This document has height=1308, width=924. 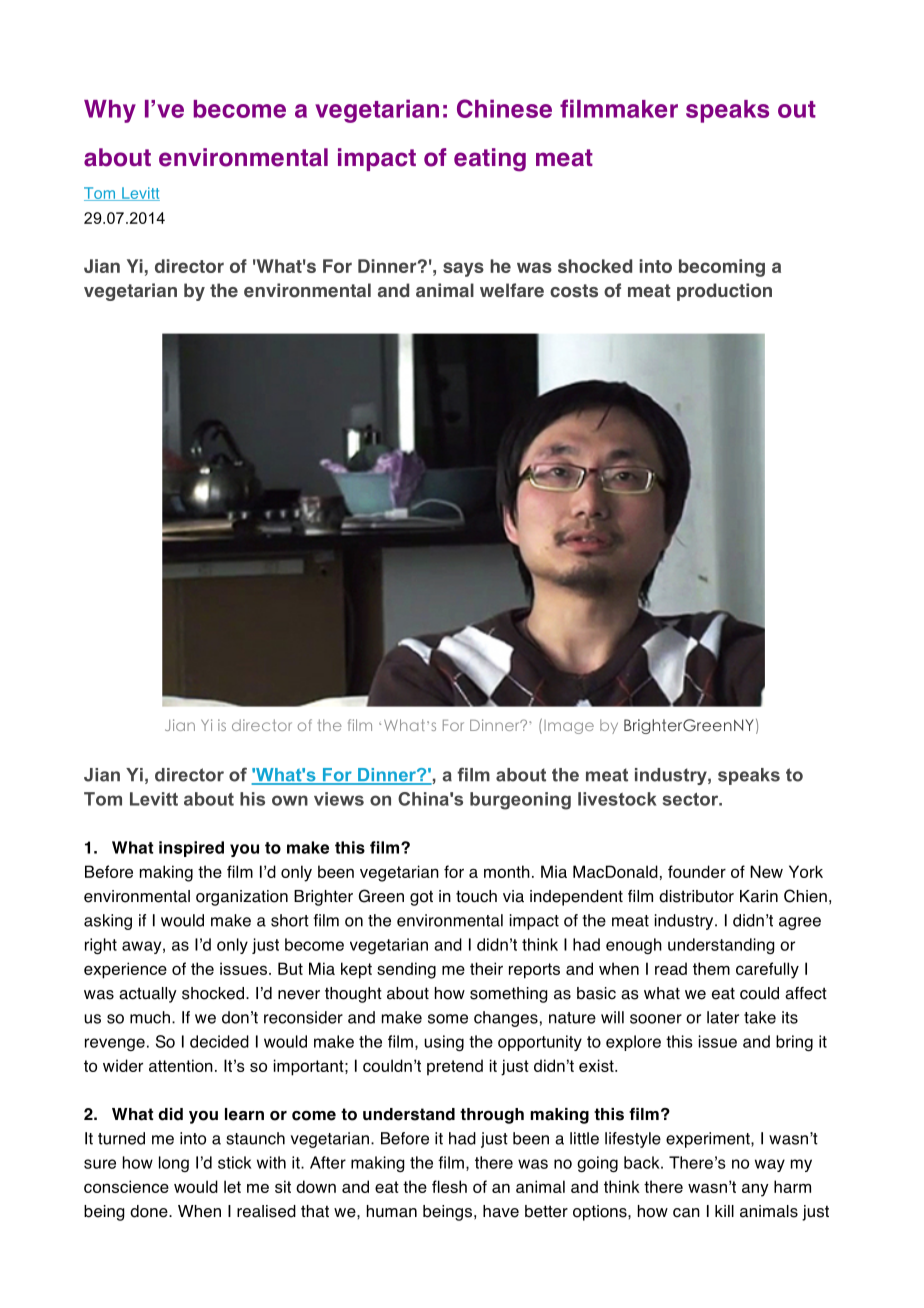 What do you see at coordinates (490, 160) in the document?
I see `eating` at bounding box center [490, 160].
